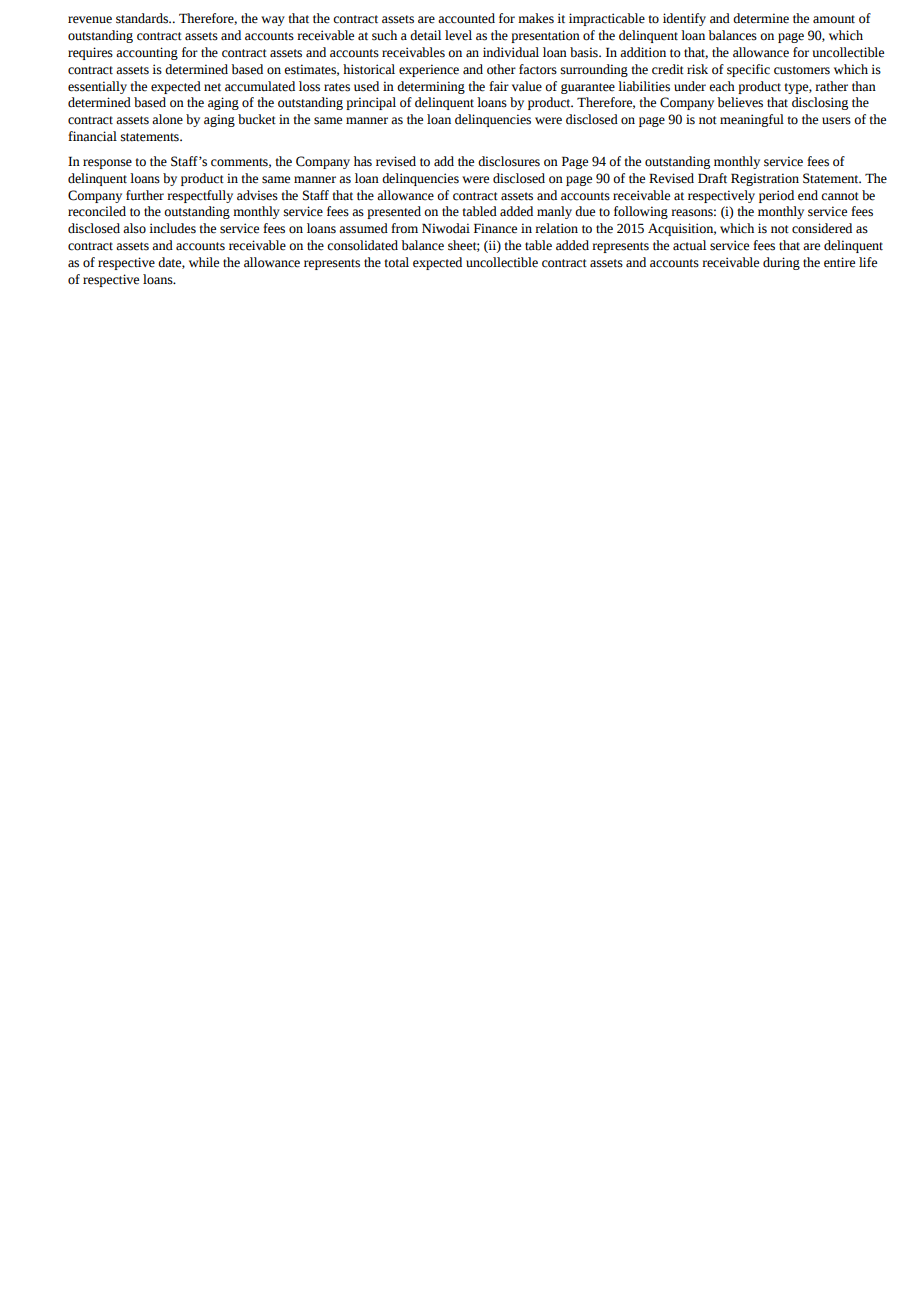  I want to click on amount, so click(834, 19).
